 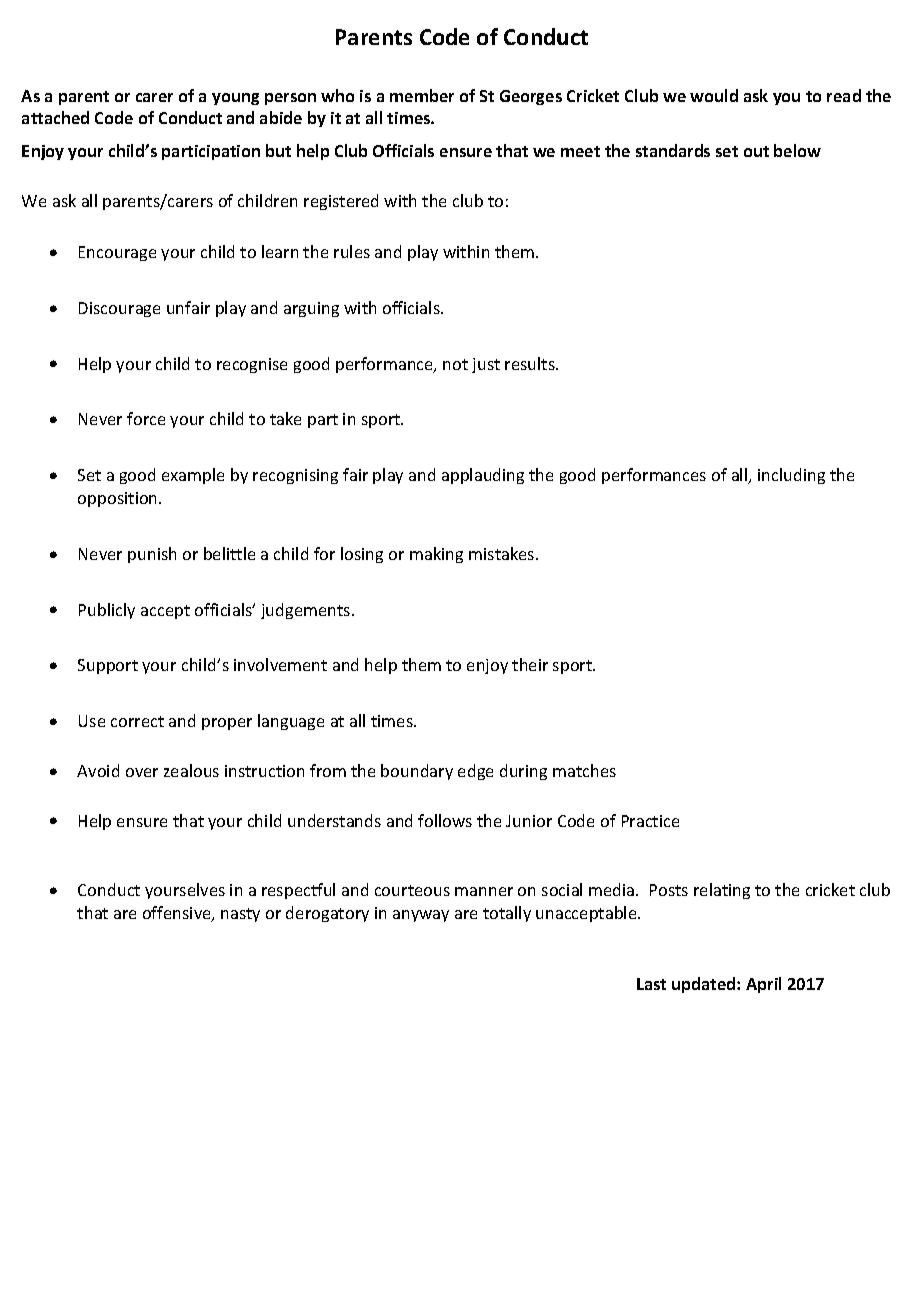 What do you see at coordinates (475, 772) in the screenshot?
I see `edge` at bounding box center [475, 772].
